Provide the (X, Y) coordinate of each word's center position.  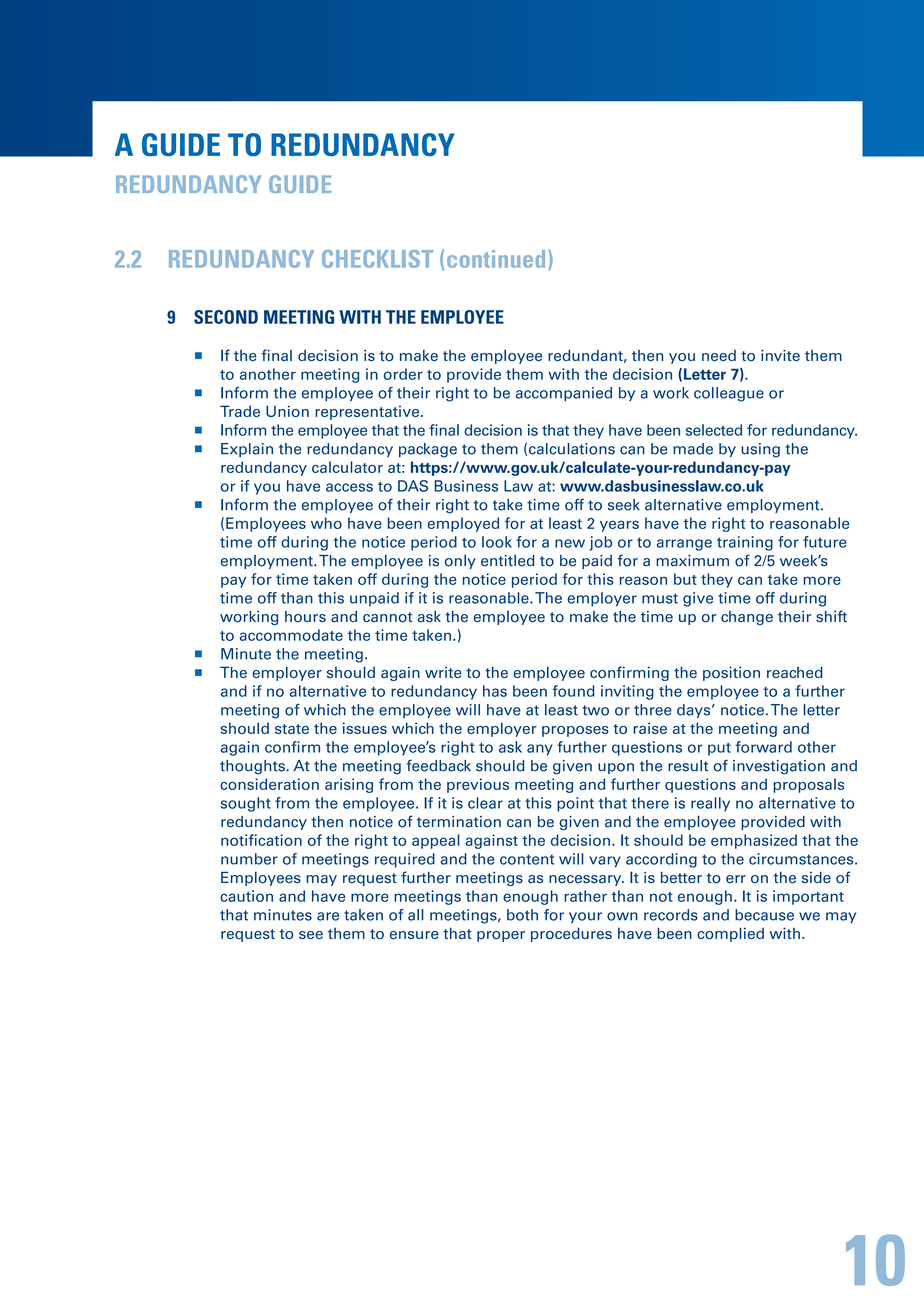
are (328, 916)
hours (305, 617)
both (522, 915)
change (747, 618)
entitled (507, 560)
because (764, 915)
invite (780, 356)
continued (496, 259)
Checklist (377, 259)
